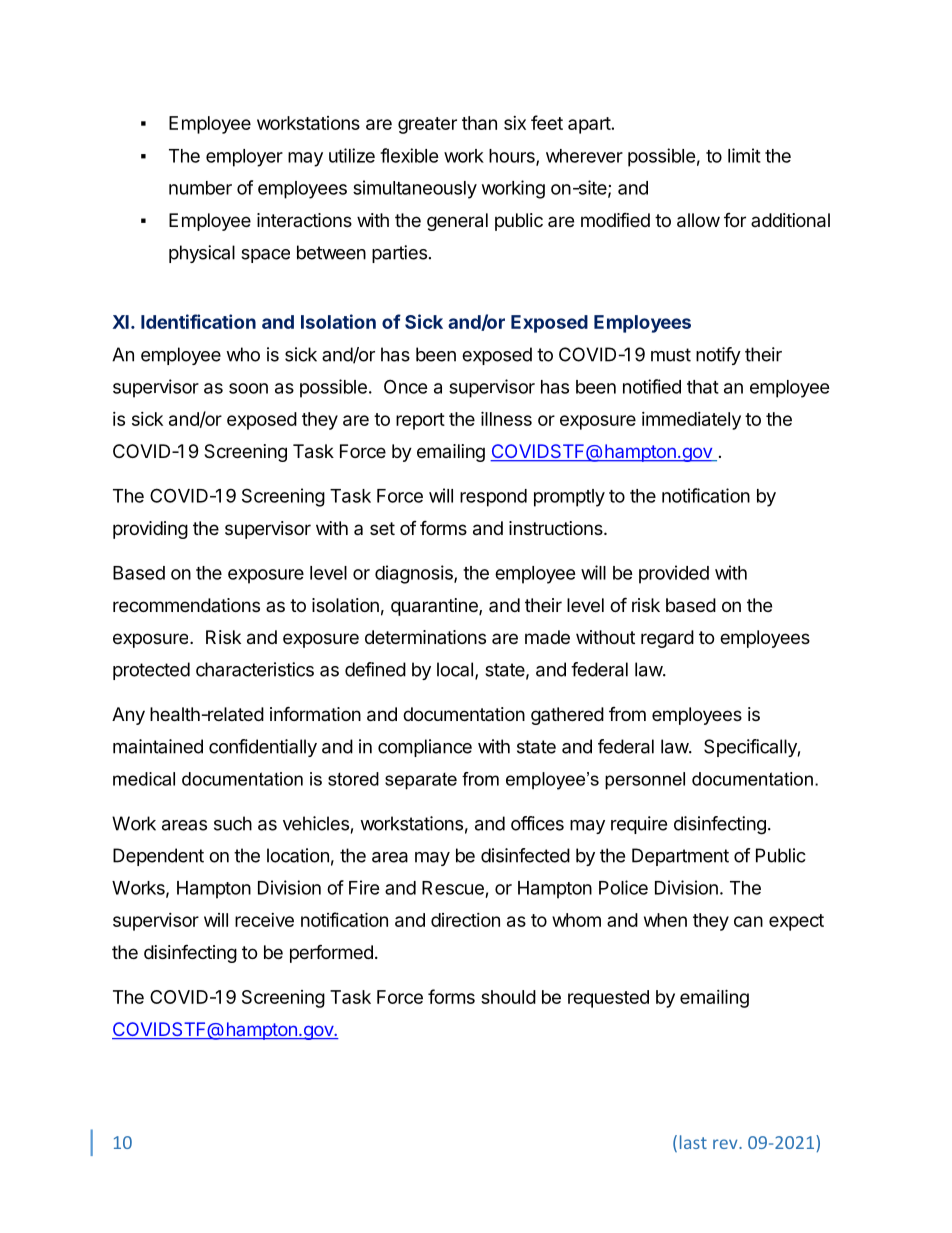 This page has width=952, height=1233. What do you see at coordinates (508, 997) in the page?
I see `should` at bounding box center [508, 997].
